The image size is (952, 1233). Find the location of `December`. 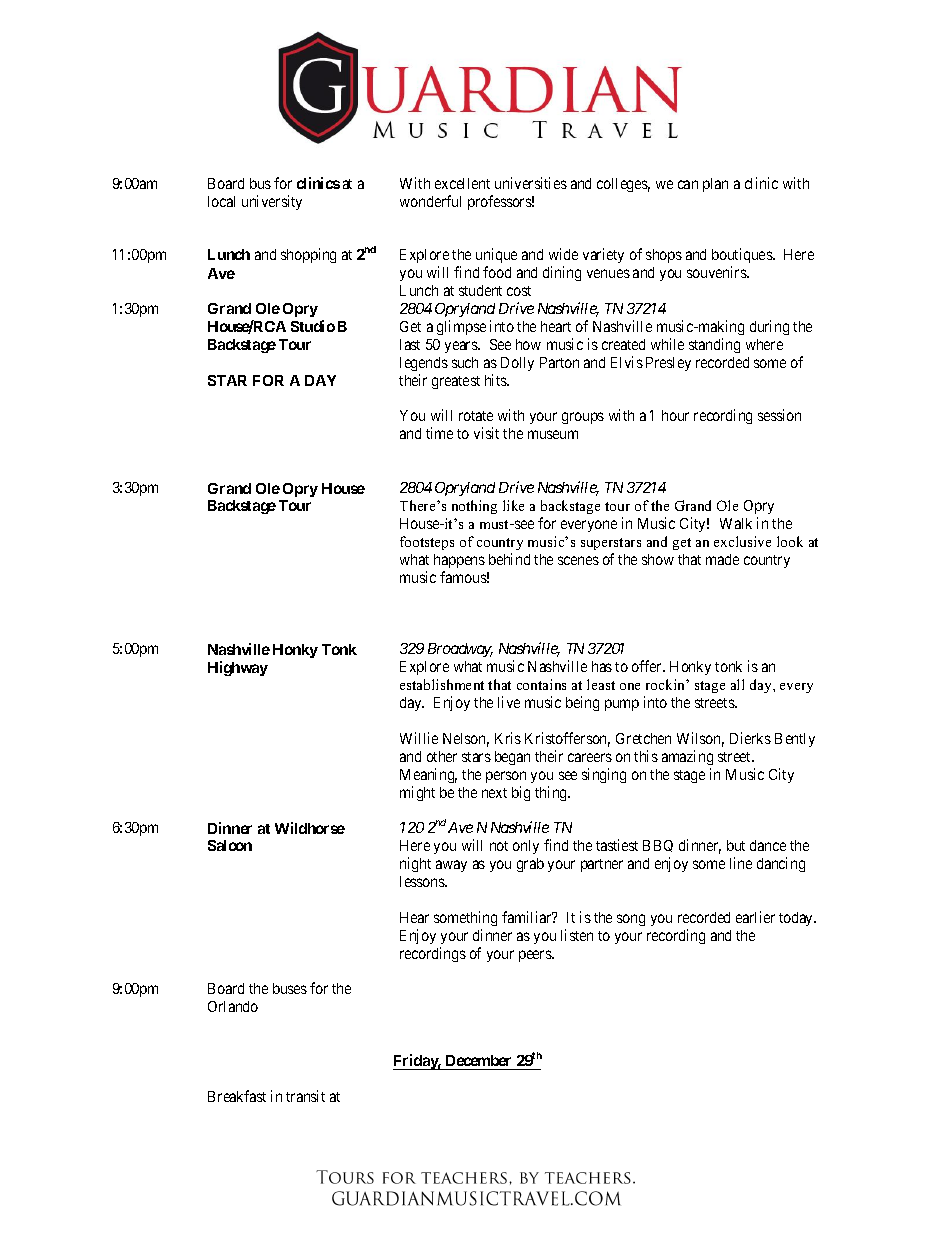

December is located at coordinates (479, 1062).
